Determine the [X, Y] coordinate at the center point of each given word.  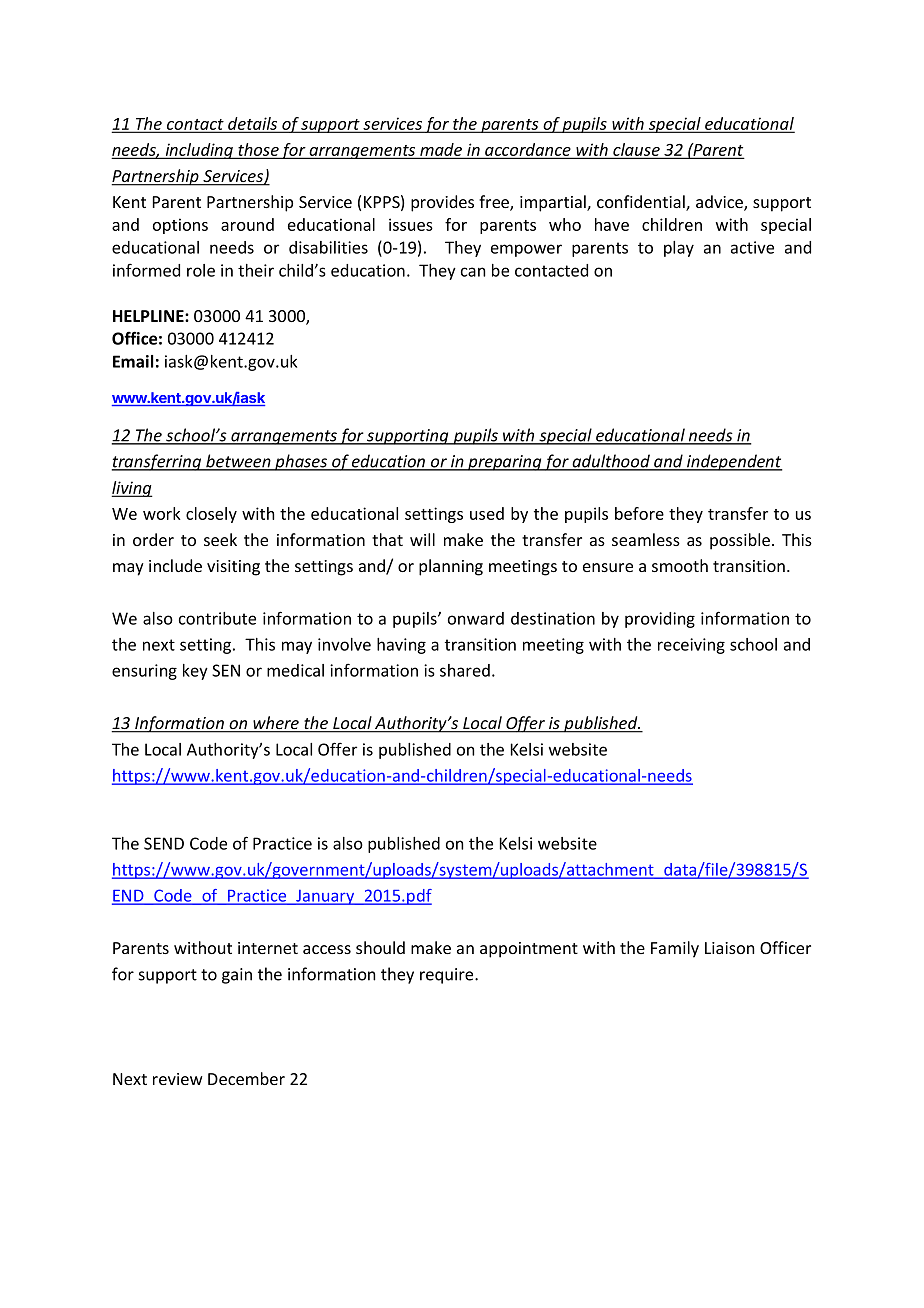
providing [660, 620]
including [199, 151]
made [441, 150]
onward [476, 618]
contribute [217, 618]
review [178, 1079]
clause [636, 150]
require [448, 976]
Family [675, 949]
